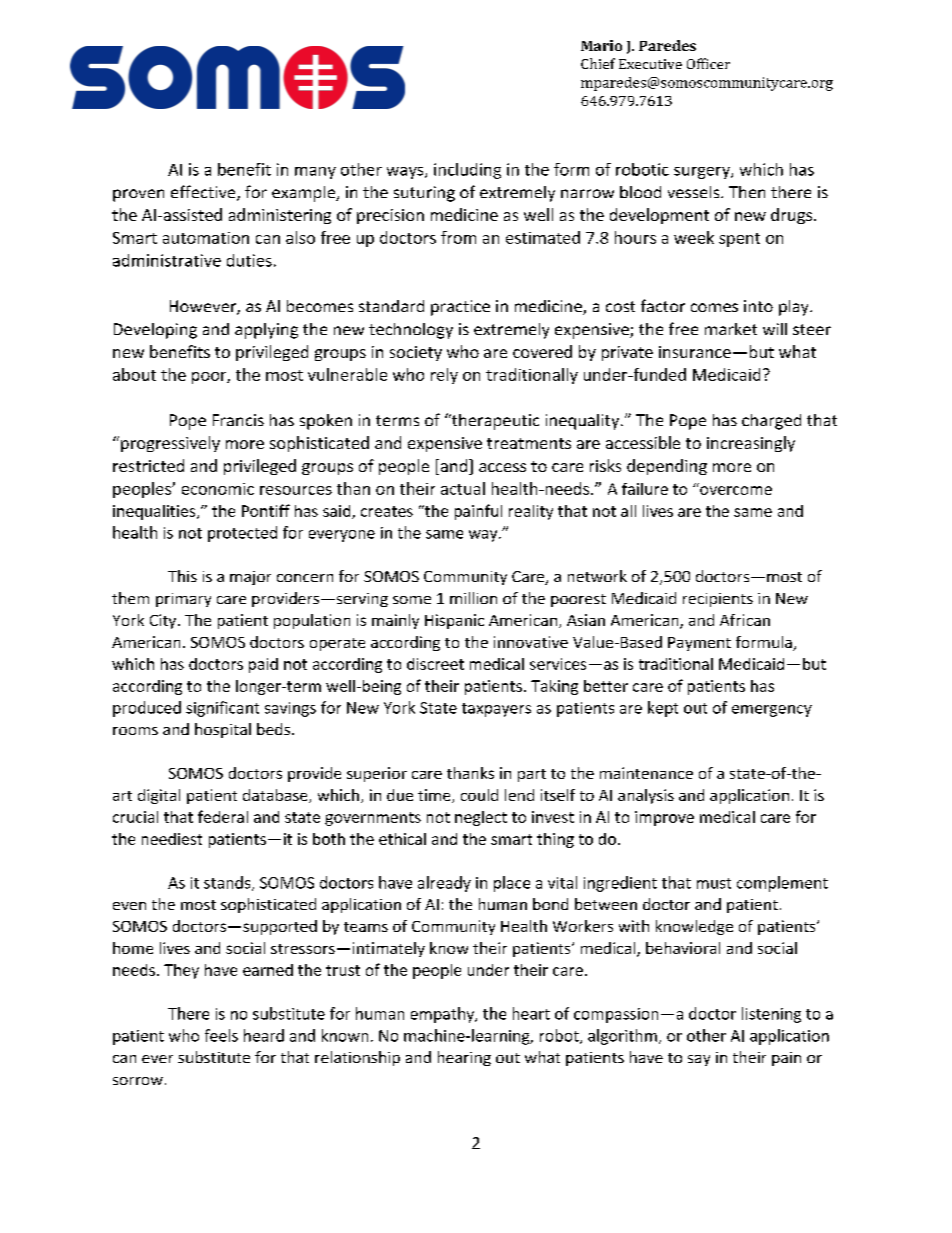 The image size is (952, 1233). Describe the element at coordinates (494, 422) in the document. I see `therapeutic` at that location.
